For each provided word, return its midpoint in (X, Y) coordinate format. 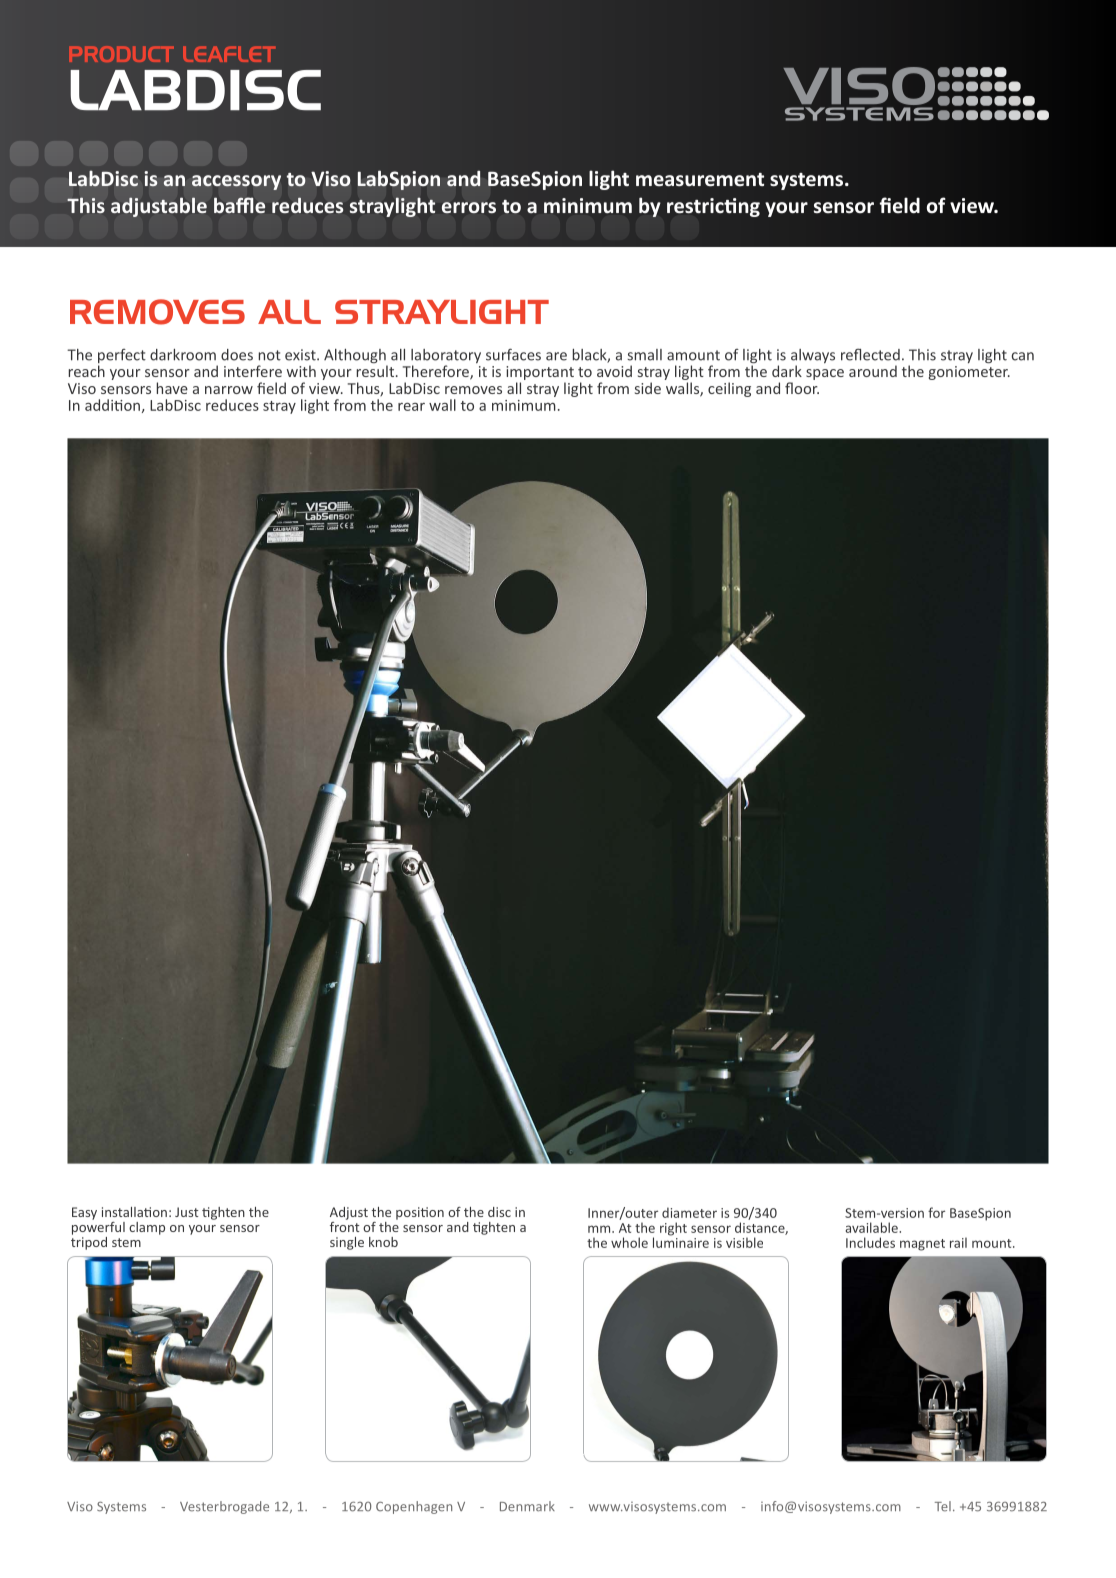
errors (469, 207)
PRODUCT (121, 54)
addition (112, 405)
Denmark (527, 1506)
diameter (689, 1212)
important (540, 374)
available (872, 1227)
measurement (700, 180)
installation (134, 1212)
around (873, 371)
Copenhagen (414, 1507)
